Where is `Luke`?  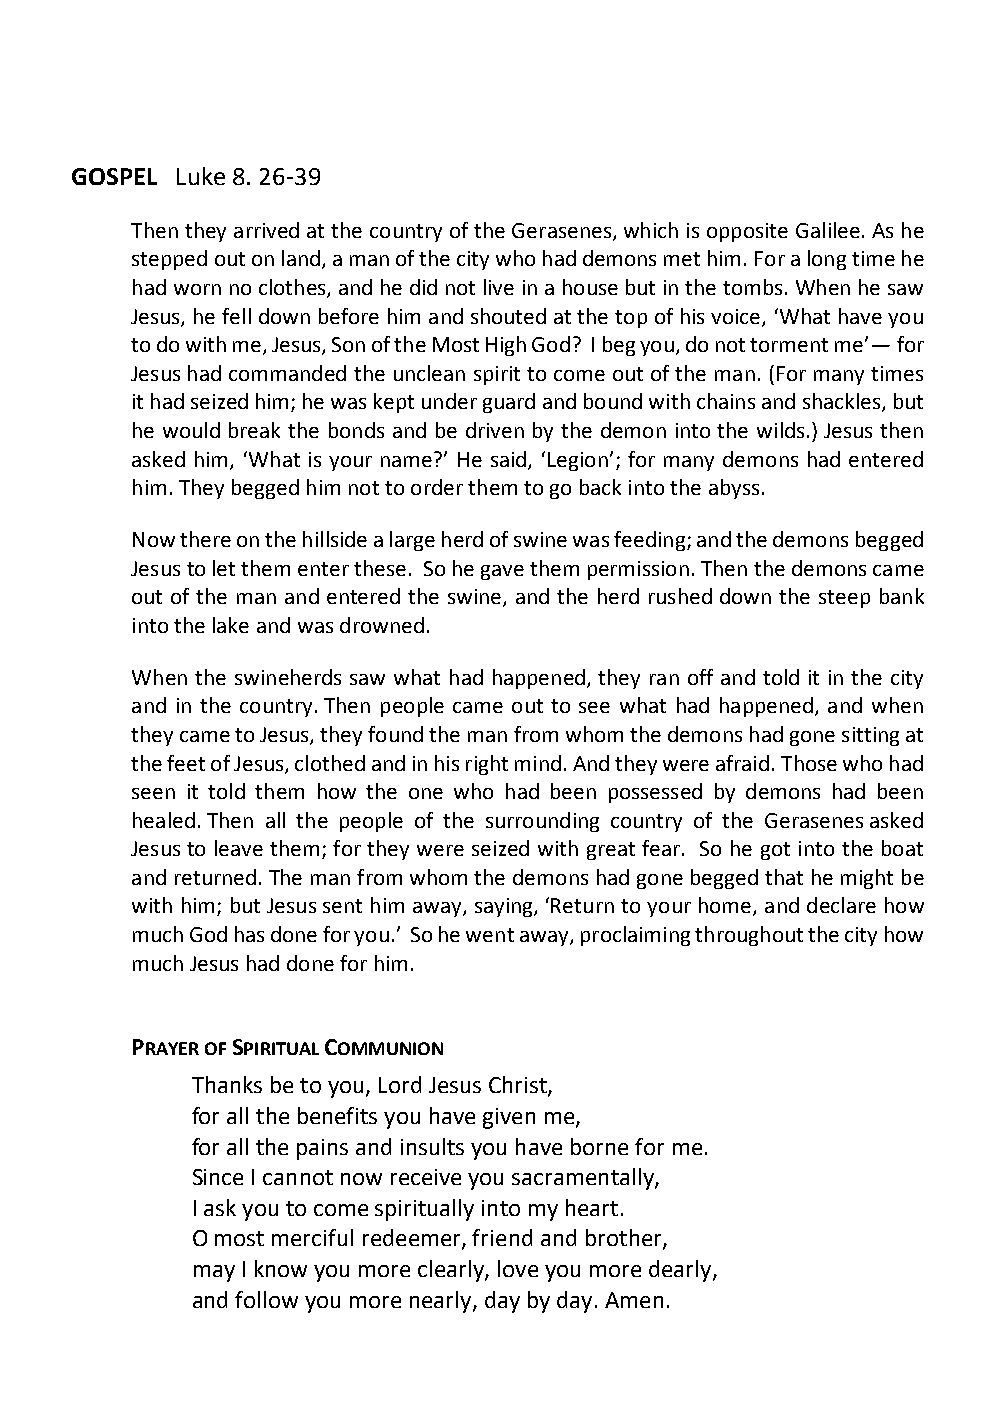 Luke is located at coordinates (201, 176).
